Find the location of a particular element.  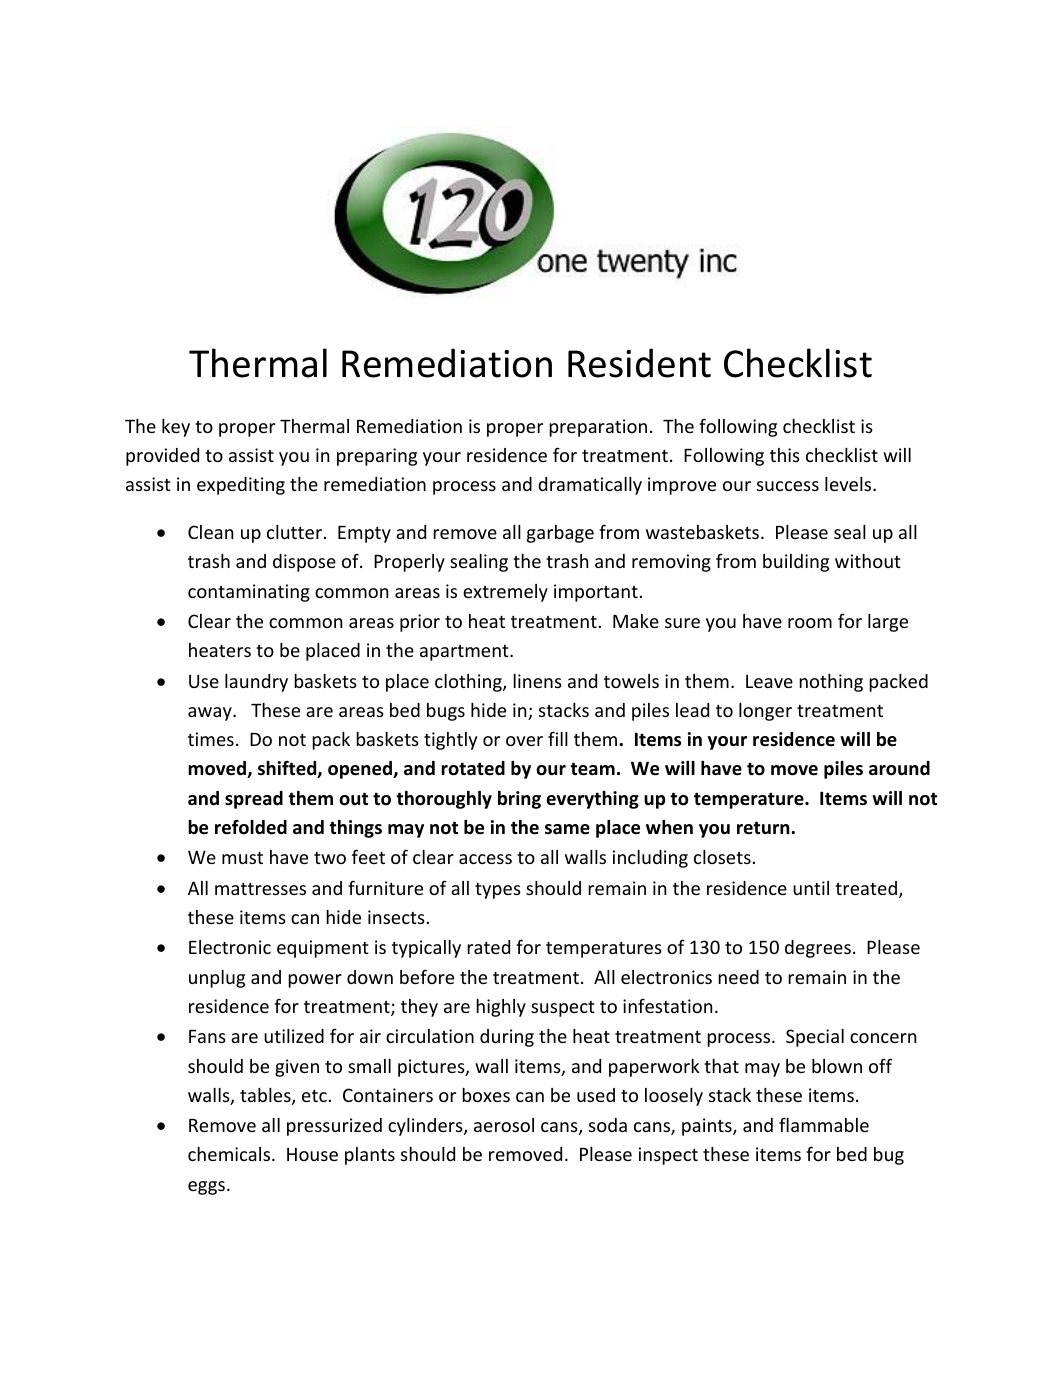

bring is located at coordinates (519, 800).
